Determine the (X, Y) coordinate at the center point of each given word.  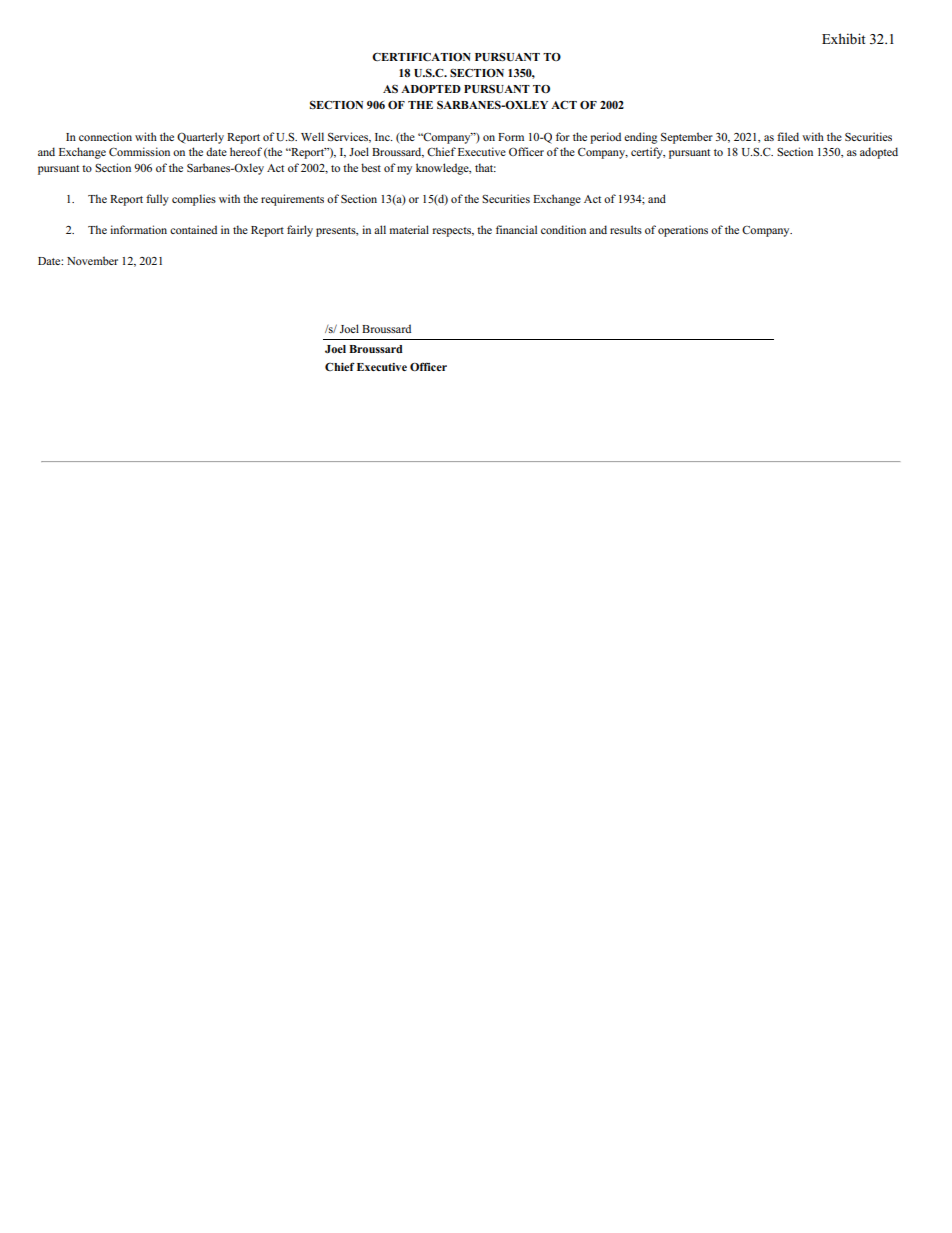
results (626, 229)
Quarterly (200, 138)
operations (683, 231)
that (485, 167)
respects (453, 232)
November (92, 260)
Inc (383, 137)
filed (788, 136)
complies (194, 200)
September (687, 138)
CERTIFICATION (421, 56)
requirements (292, 200)
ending (640, 138)
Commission (139, 151)
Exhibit (843, 38)
